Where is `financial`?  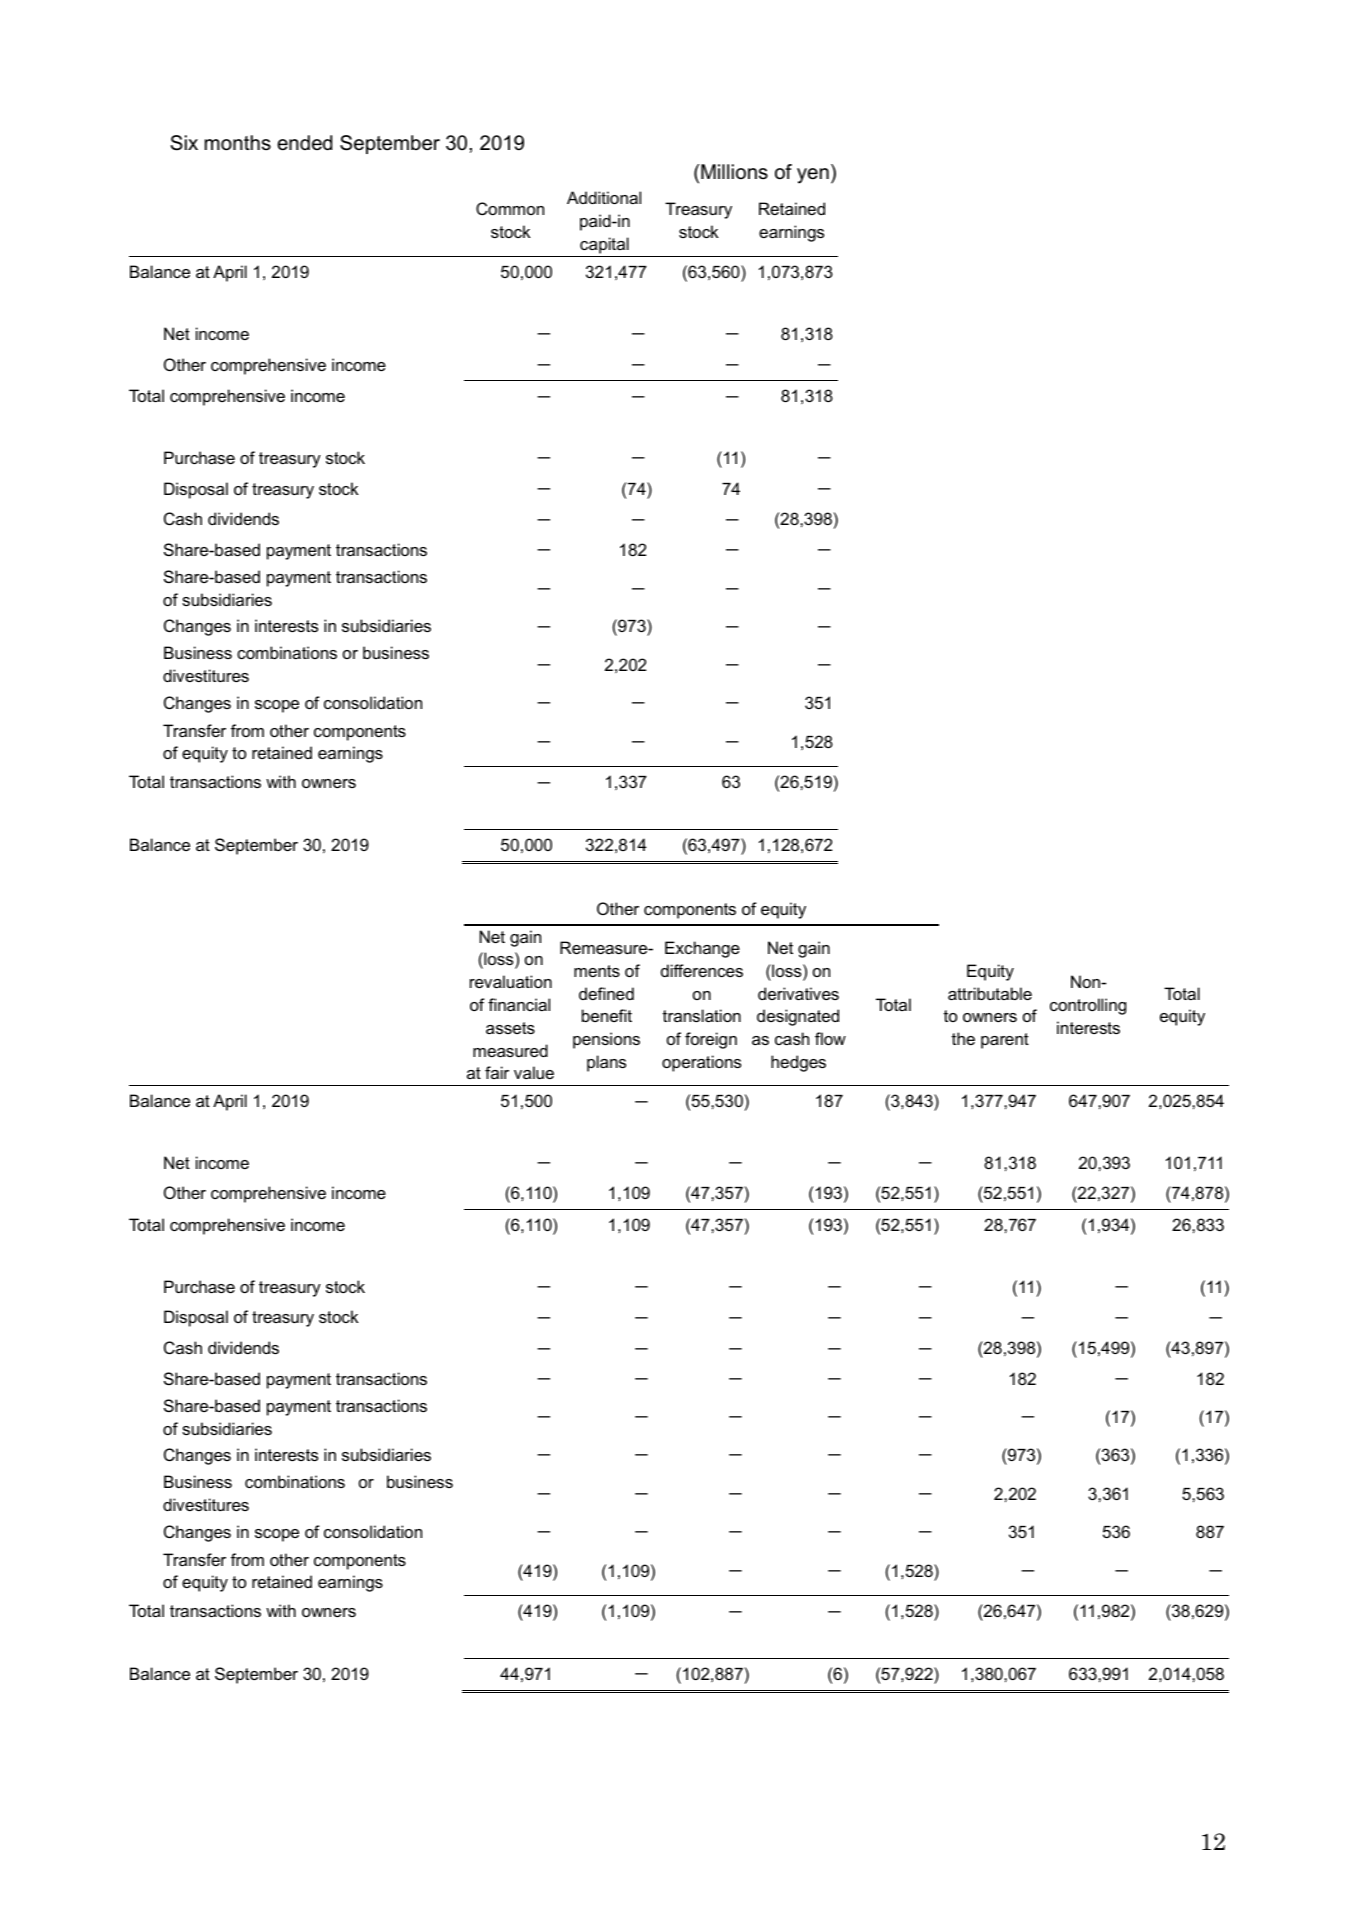
financial is located at coordinates (519, 1004).
